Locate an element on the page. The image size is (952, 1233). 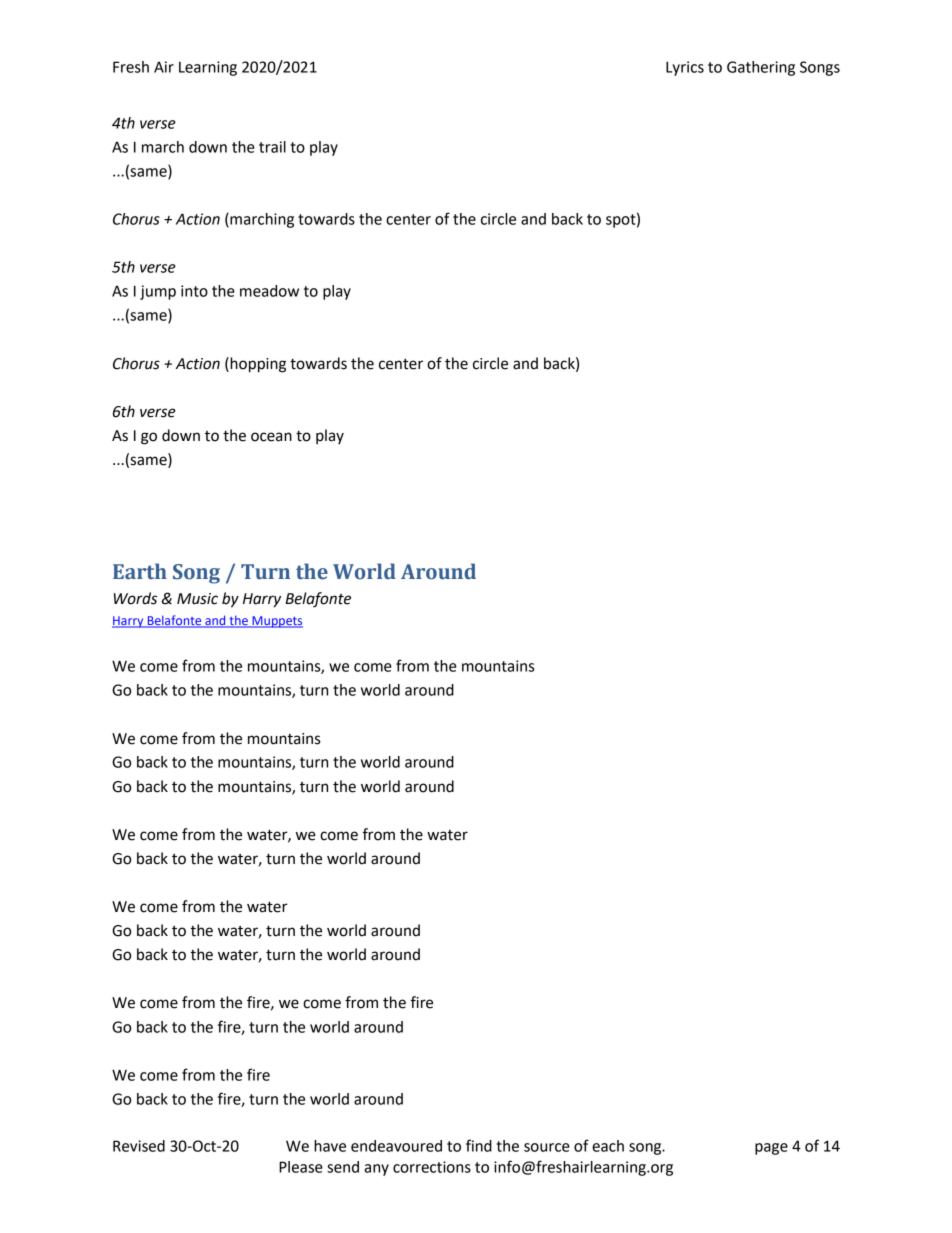
Revised is located at coordinates (139, 1146).
